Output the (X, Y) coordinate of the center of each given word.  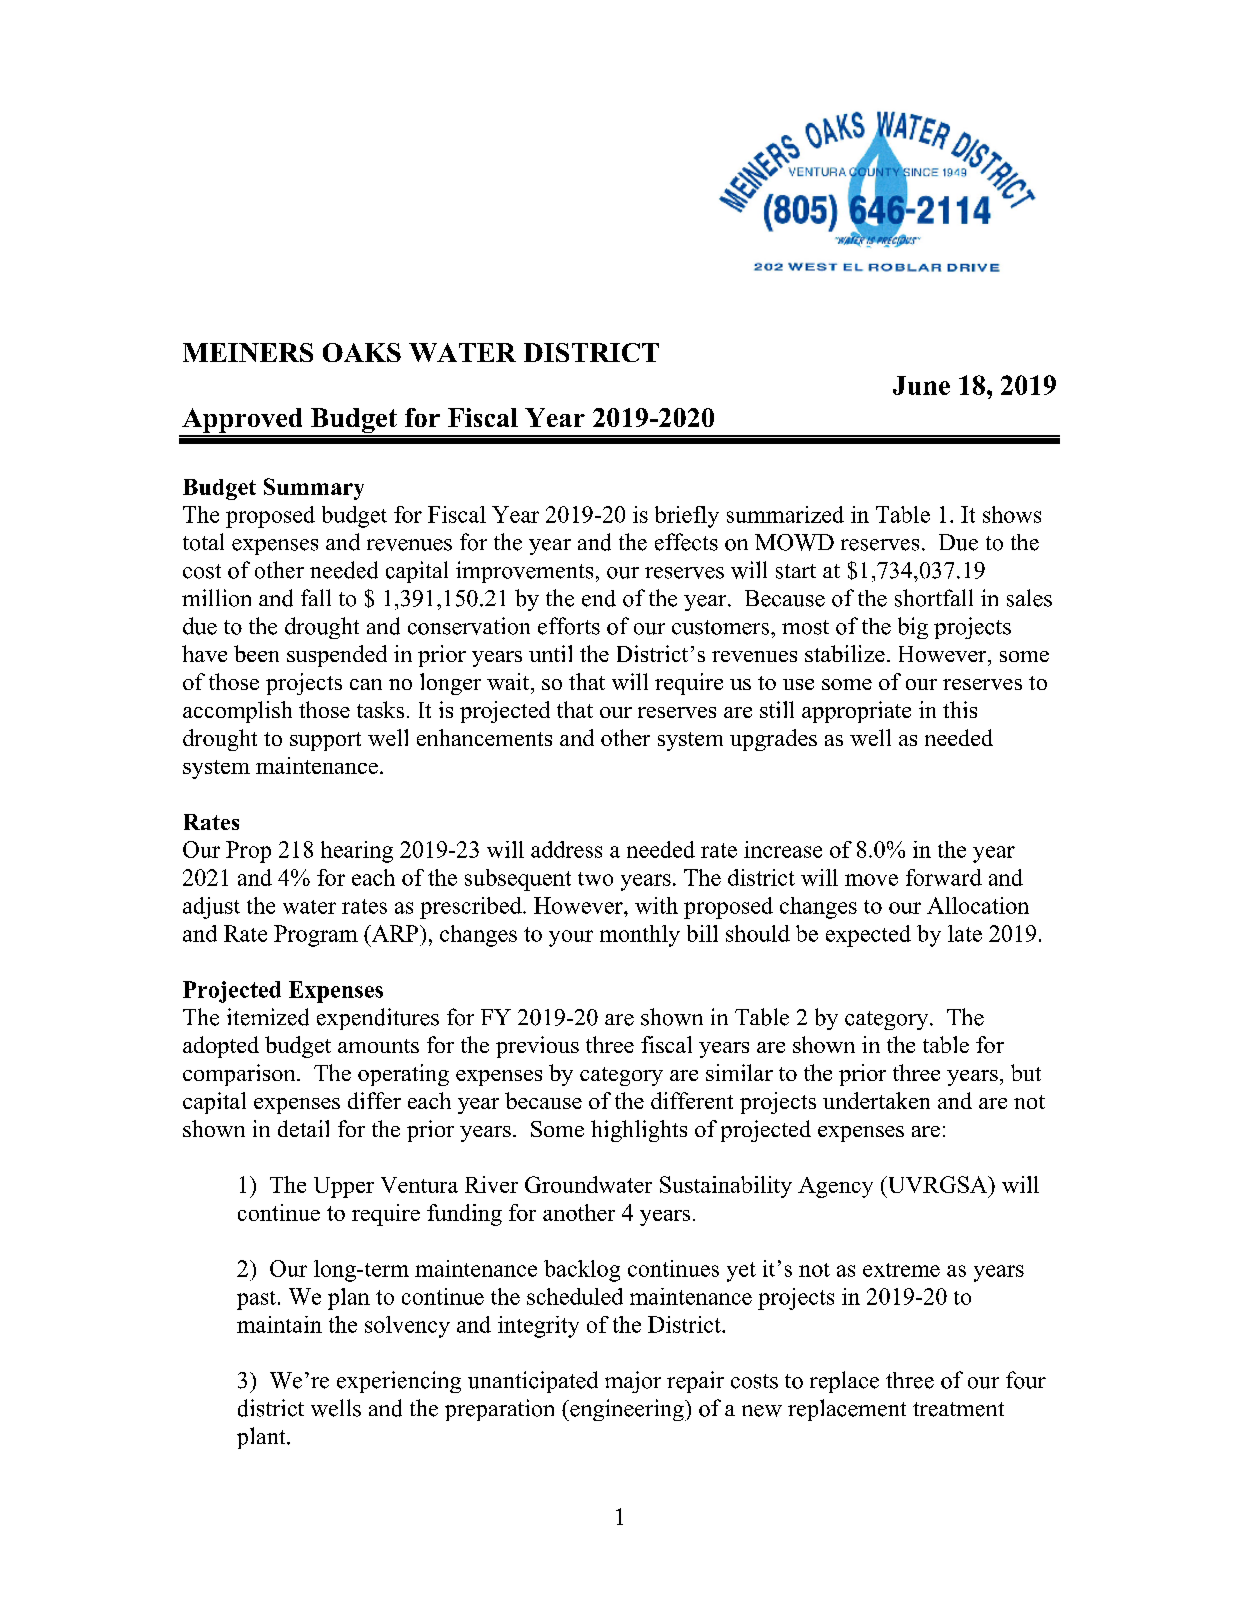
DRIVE (973, 268)
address (566, 849)
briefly (687, 517)
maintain (279, 1324)
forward (944, 877)
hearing (357, 852)
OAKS (362, 352)
